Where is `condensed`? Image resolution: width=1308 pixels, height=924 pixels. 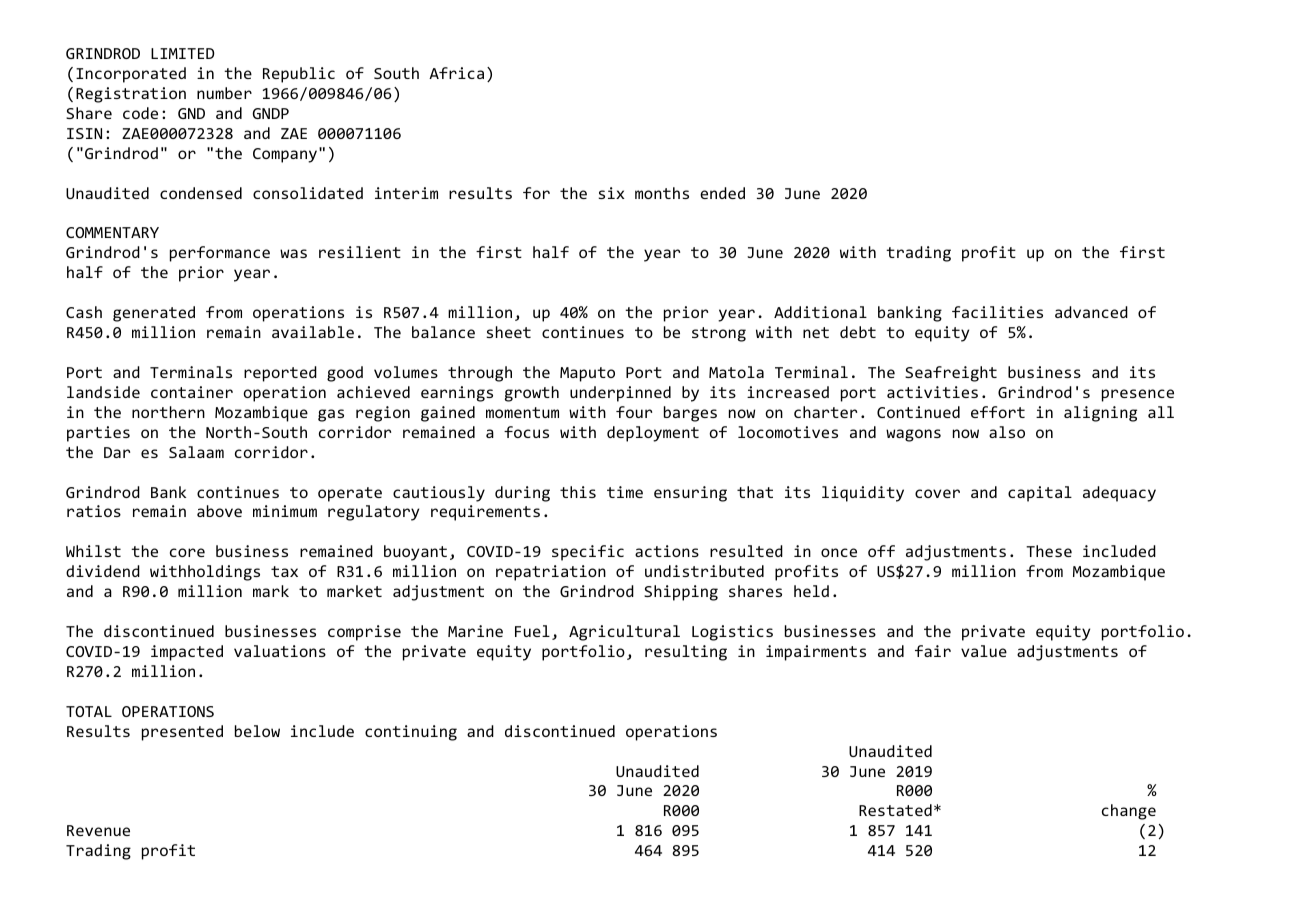
condensed is located at coordinates (201, 193).
